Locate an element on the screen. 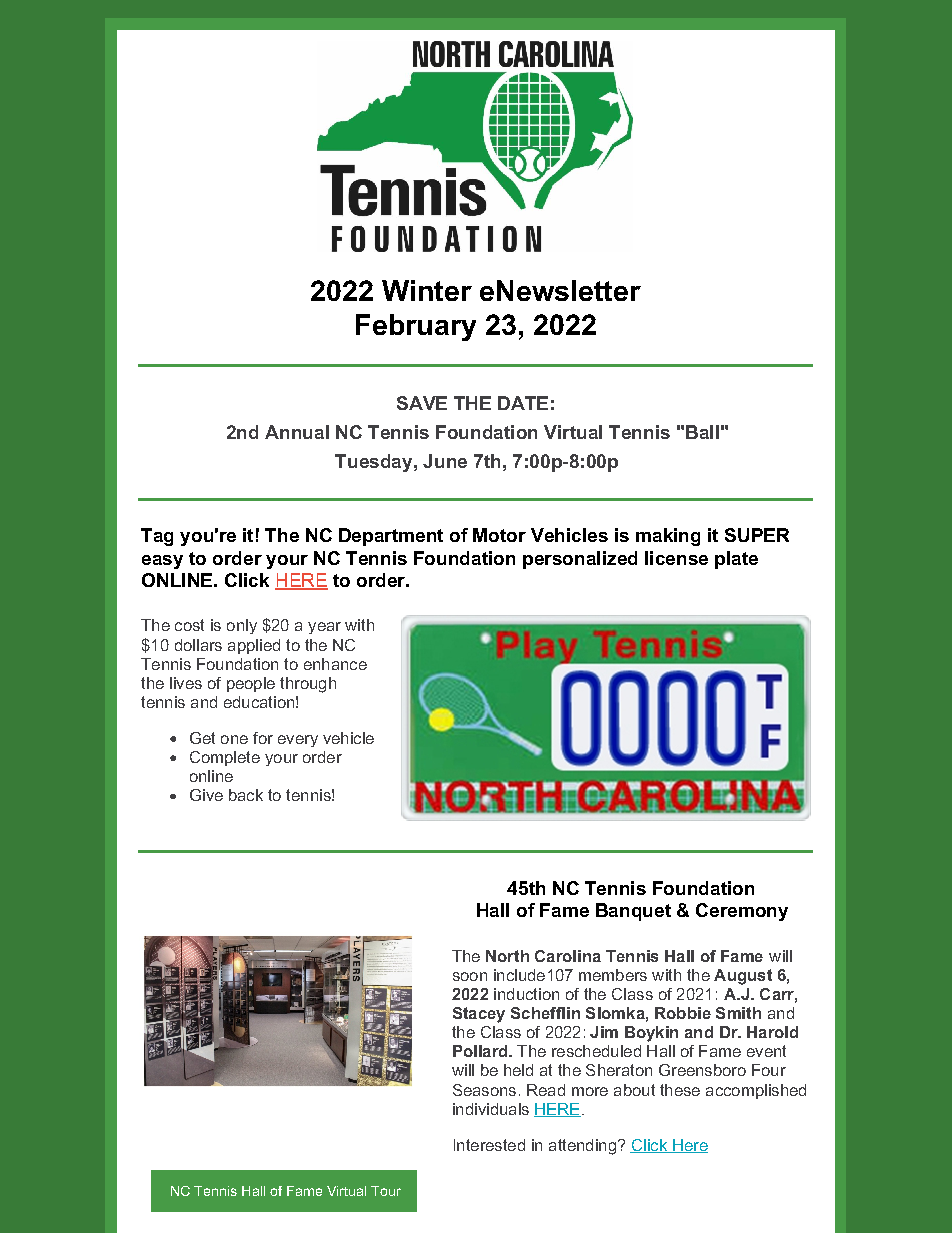 Image resolution: width=952 pixels, height=1233 pixels. Ball is located at coordinates (702, 432).
